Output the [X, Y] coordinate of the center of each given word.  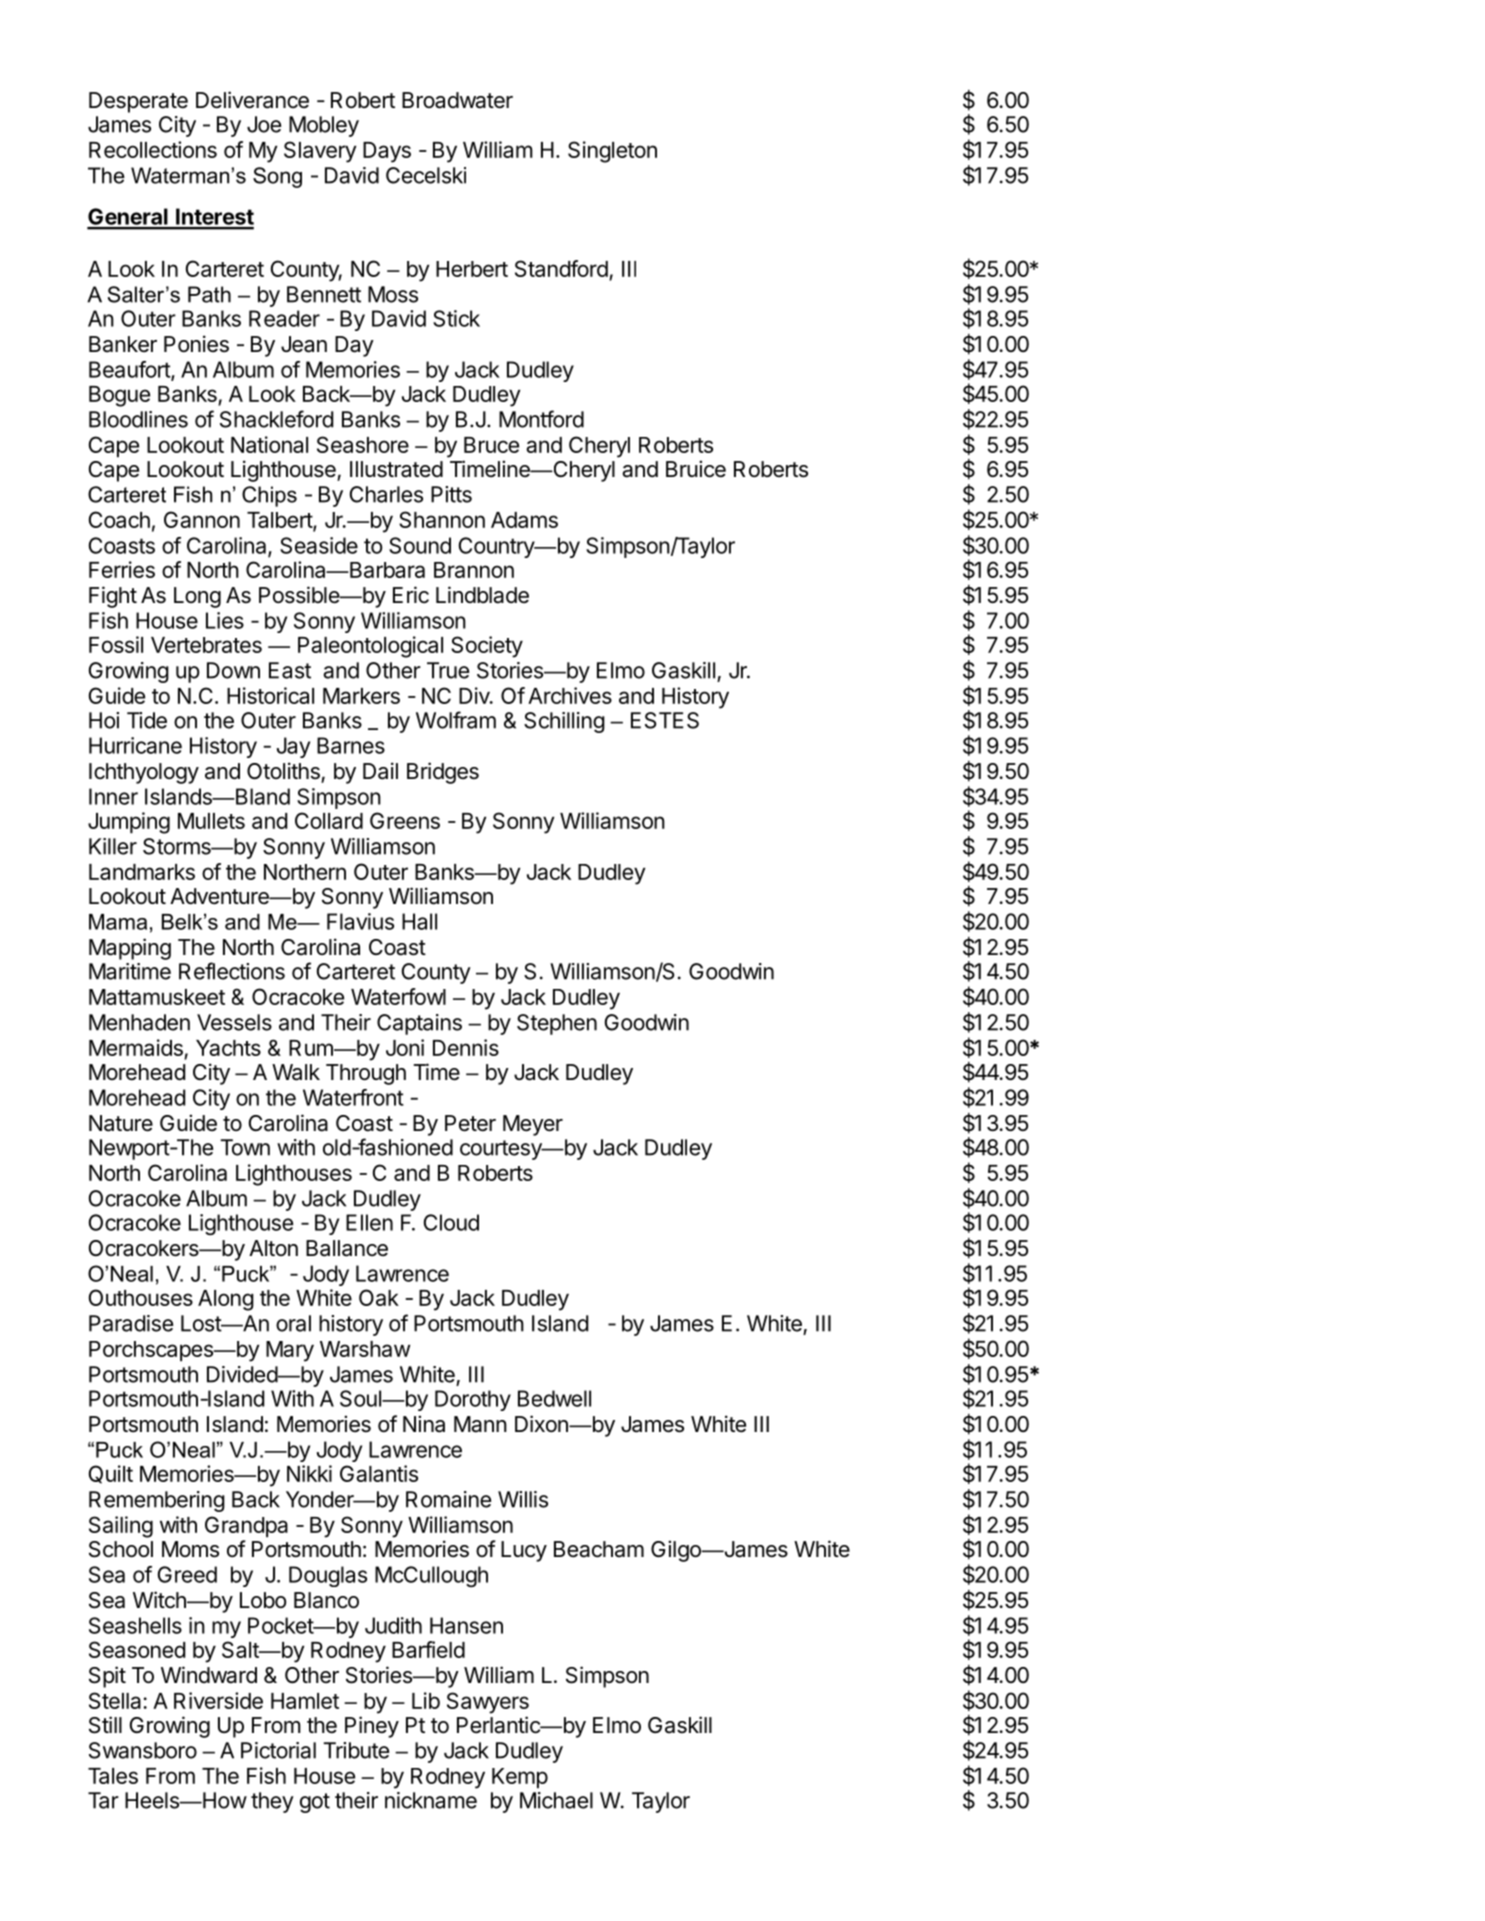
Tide [147, 720]
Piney [372, 1727]
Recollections [153, 149]
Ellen [369, 1222]
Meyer [533, 1125]
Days [387, 152]
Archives [570, 695]
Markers [361, 696]
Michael [556, 1800]
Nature [121, 1123]
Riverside [218, 1700]
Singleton [612, 152]
